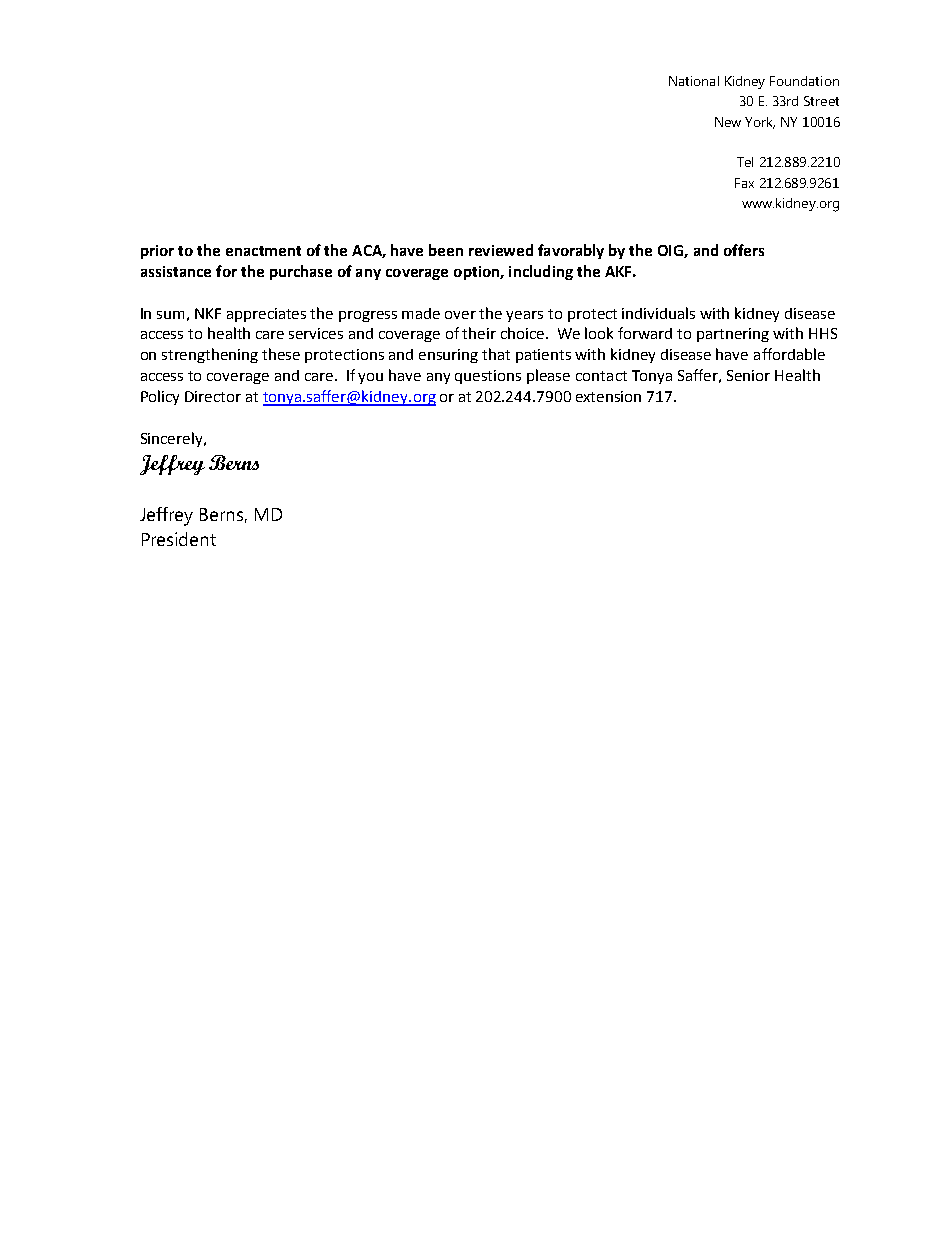  What do you see at coordinates (608, 396) in the screenshot?
I see `extension` at bounding box center [608, 396].
